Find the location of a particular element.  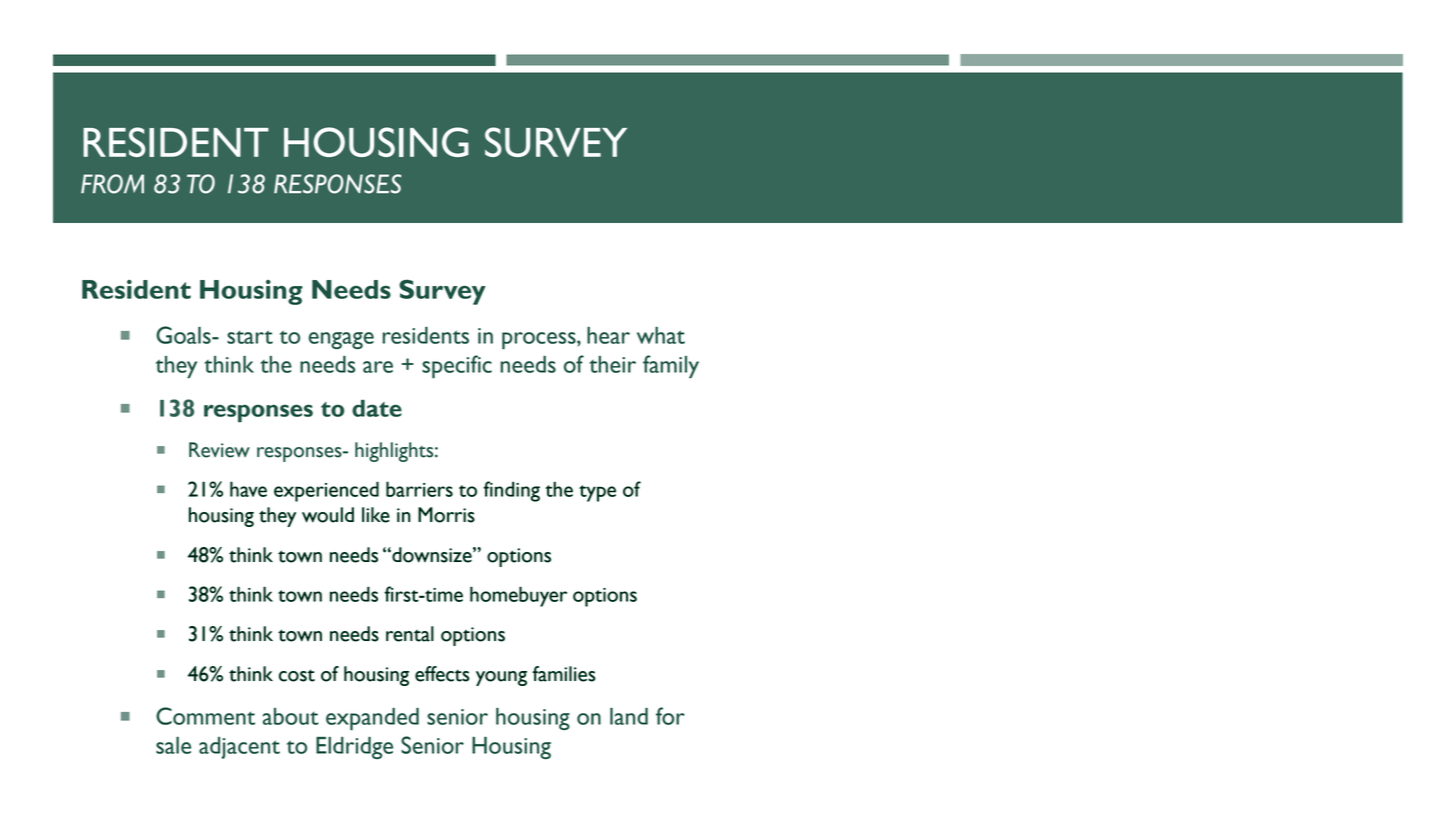

FROM is located at coordinates (112, 184).
